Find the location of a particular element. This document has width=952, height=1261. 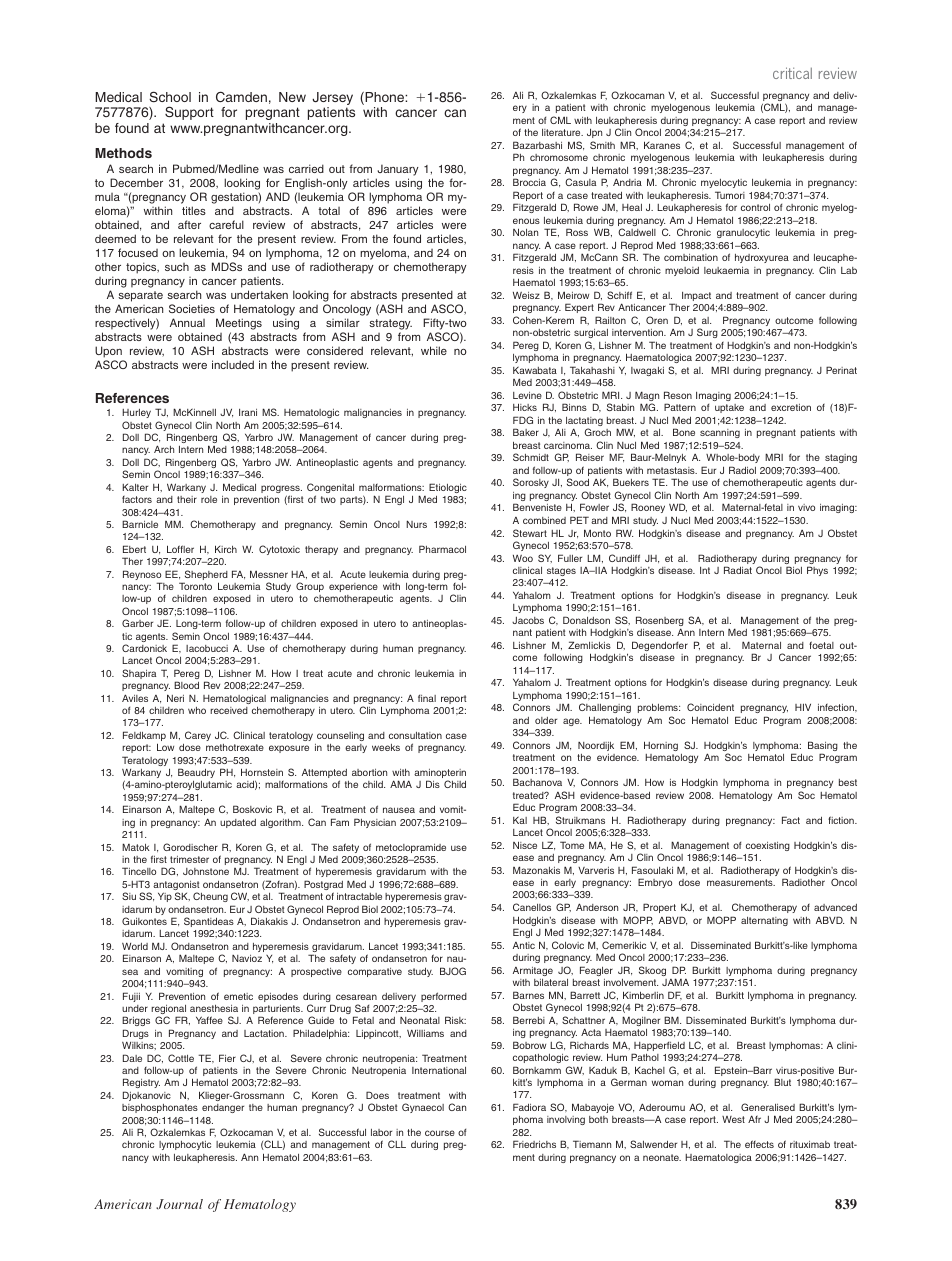

Jacobs is located at coordinates (528, 620).
